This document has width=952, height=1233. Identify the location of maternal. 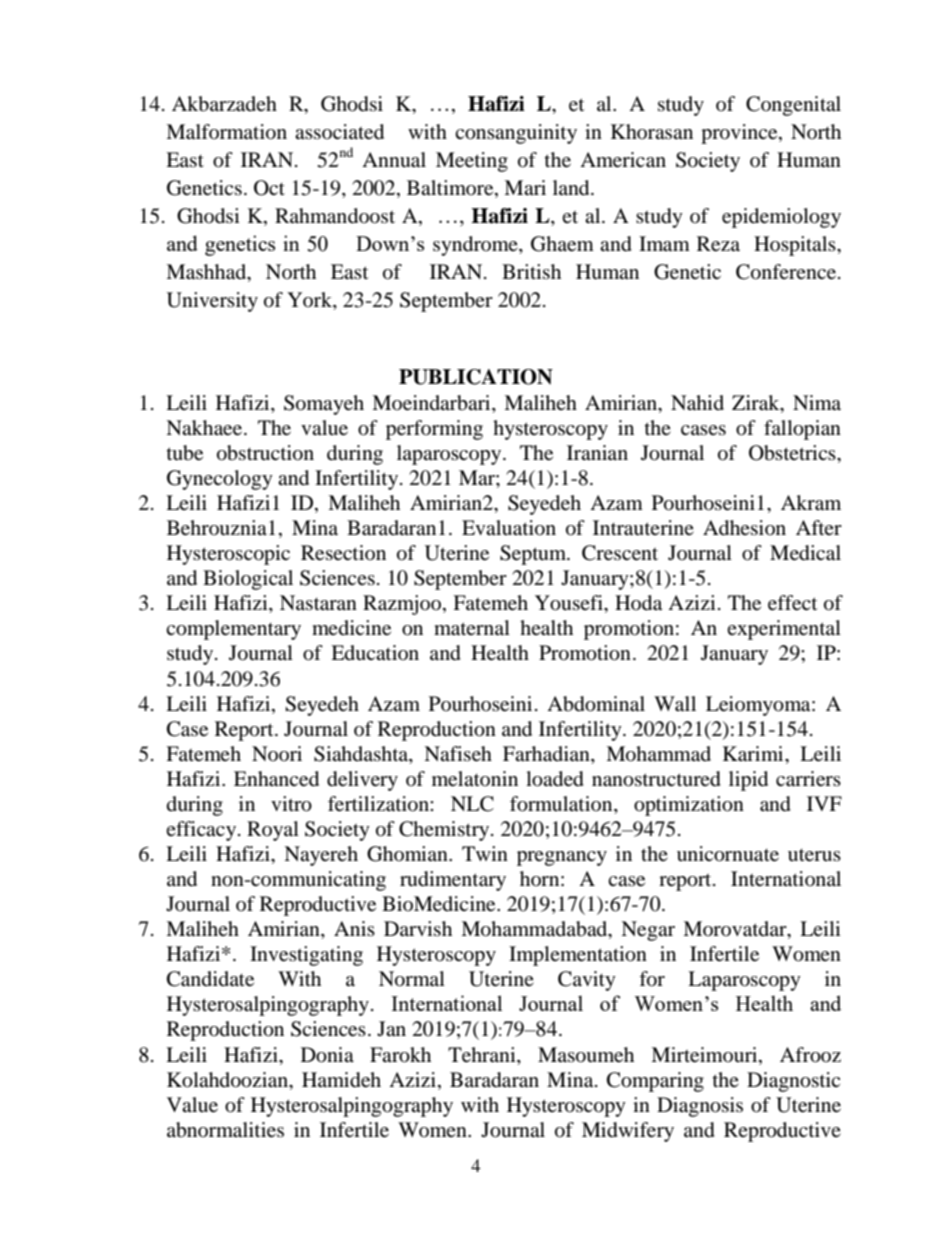
(472, 628).
